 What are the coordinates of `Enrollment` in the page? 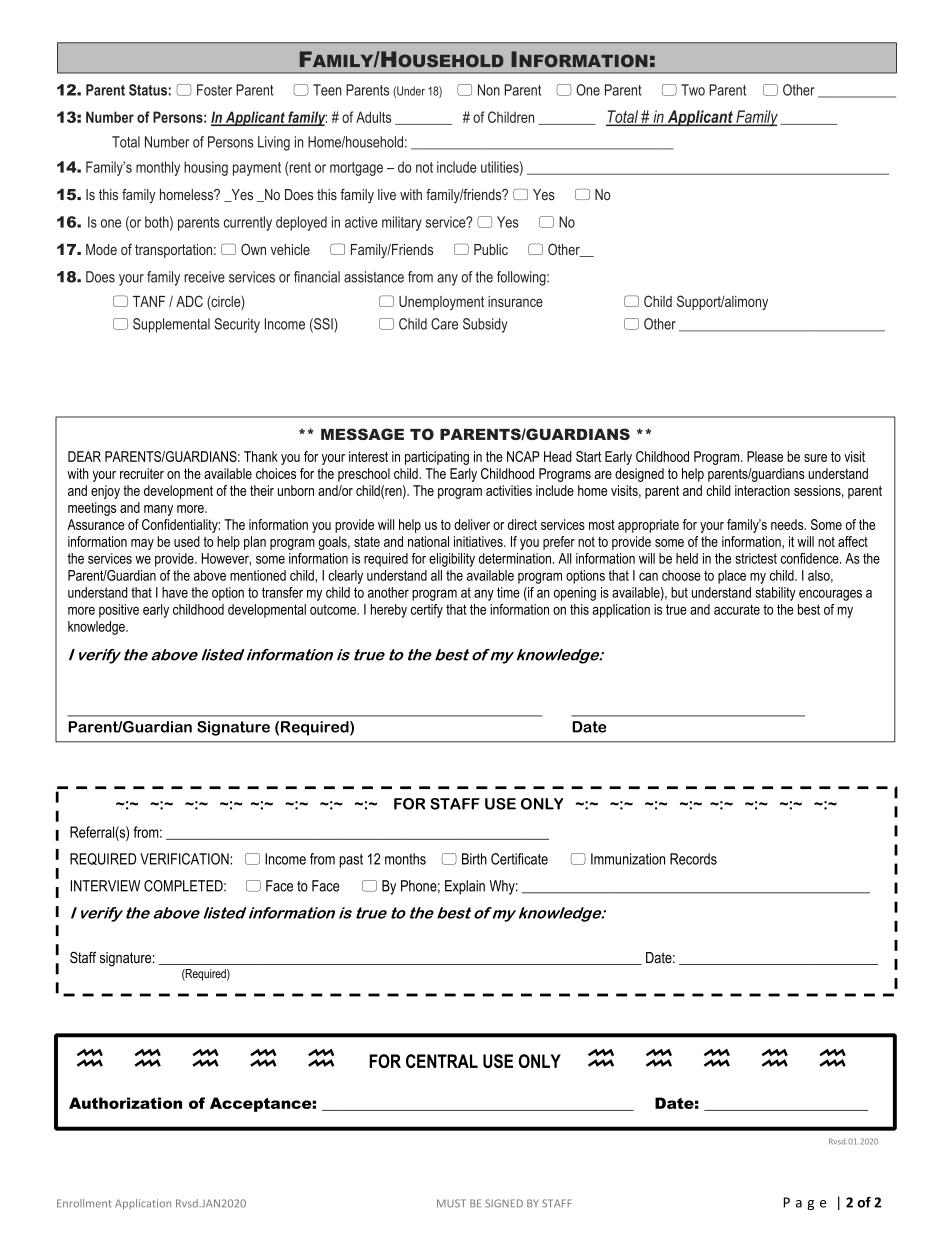 It's located at (84, 1203).
